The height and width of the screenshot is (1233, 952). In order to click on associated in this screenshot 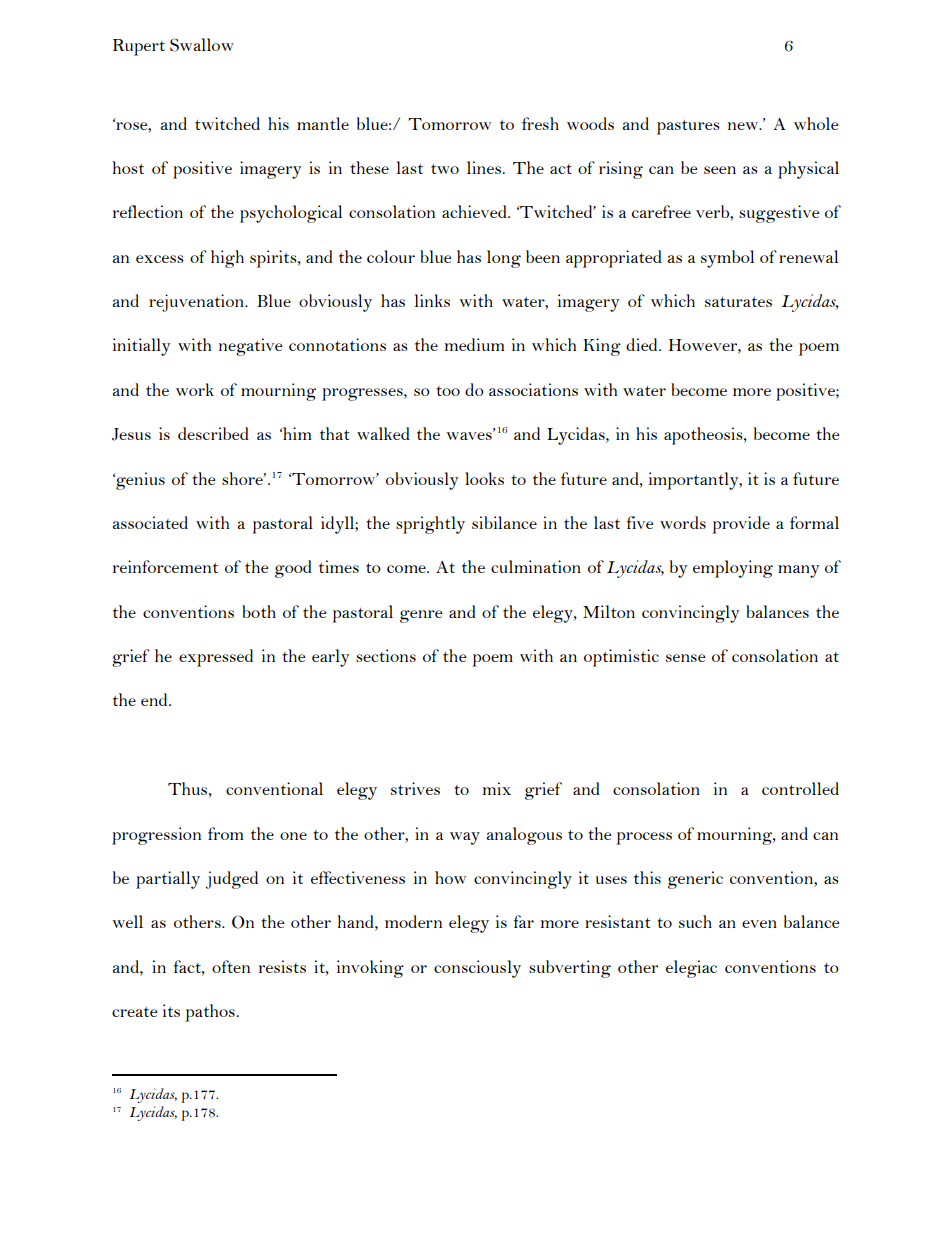, I will do `click(150, 522)`.
